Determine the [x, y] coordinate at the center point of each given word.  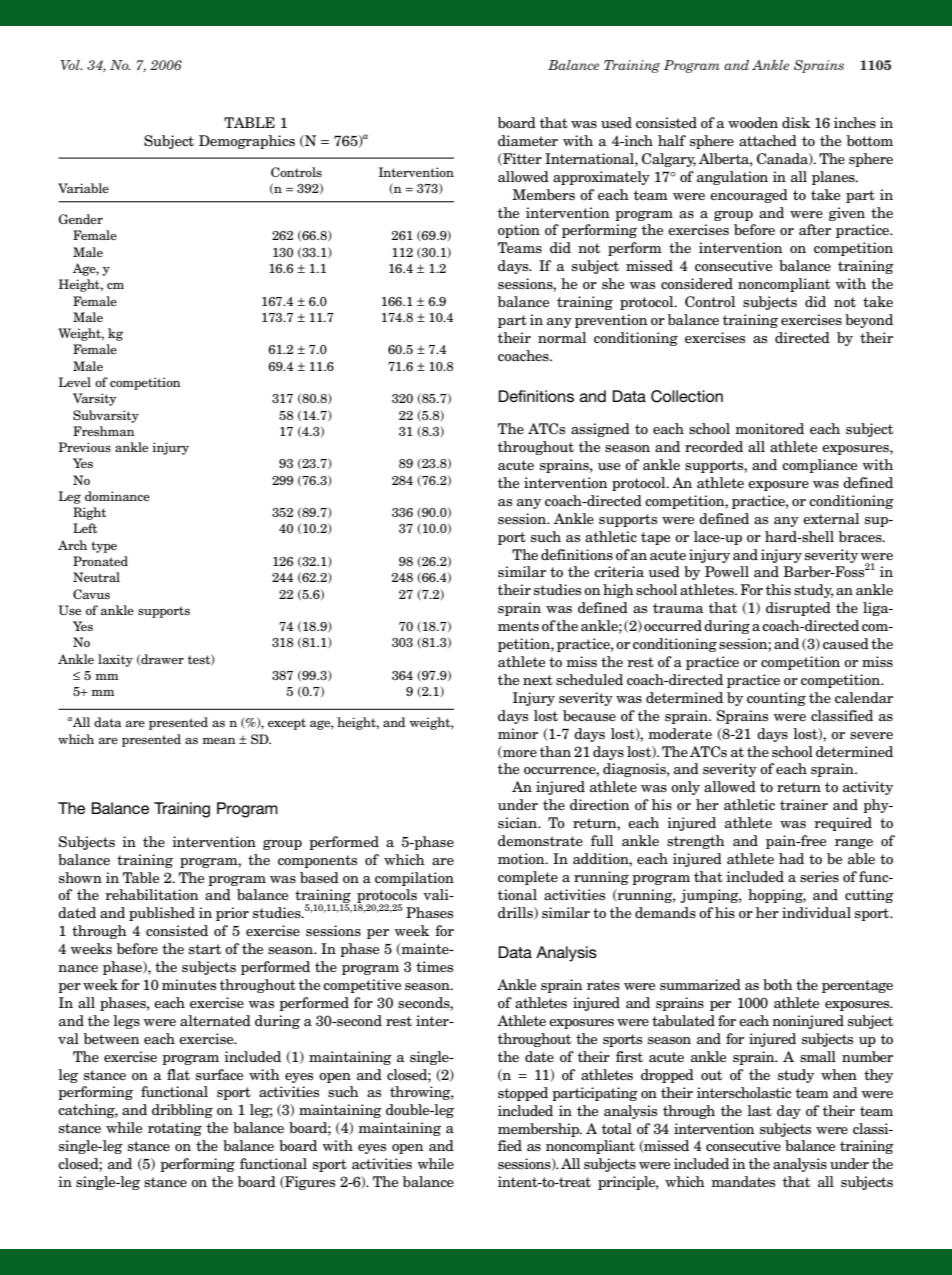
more [519, 754]
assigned [600, 430]
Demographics [247, 142]
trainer [804, 804]
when [839, 1074]
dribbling [182, 1111]
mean [219, 740]
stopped [523, 1094]
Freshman [104, 431]
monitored [769, 429]
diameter [528, 140]
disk [796, 122]
